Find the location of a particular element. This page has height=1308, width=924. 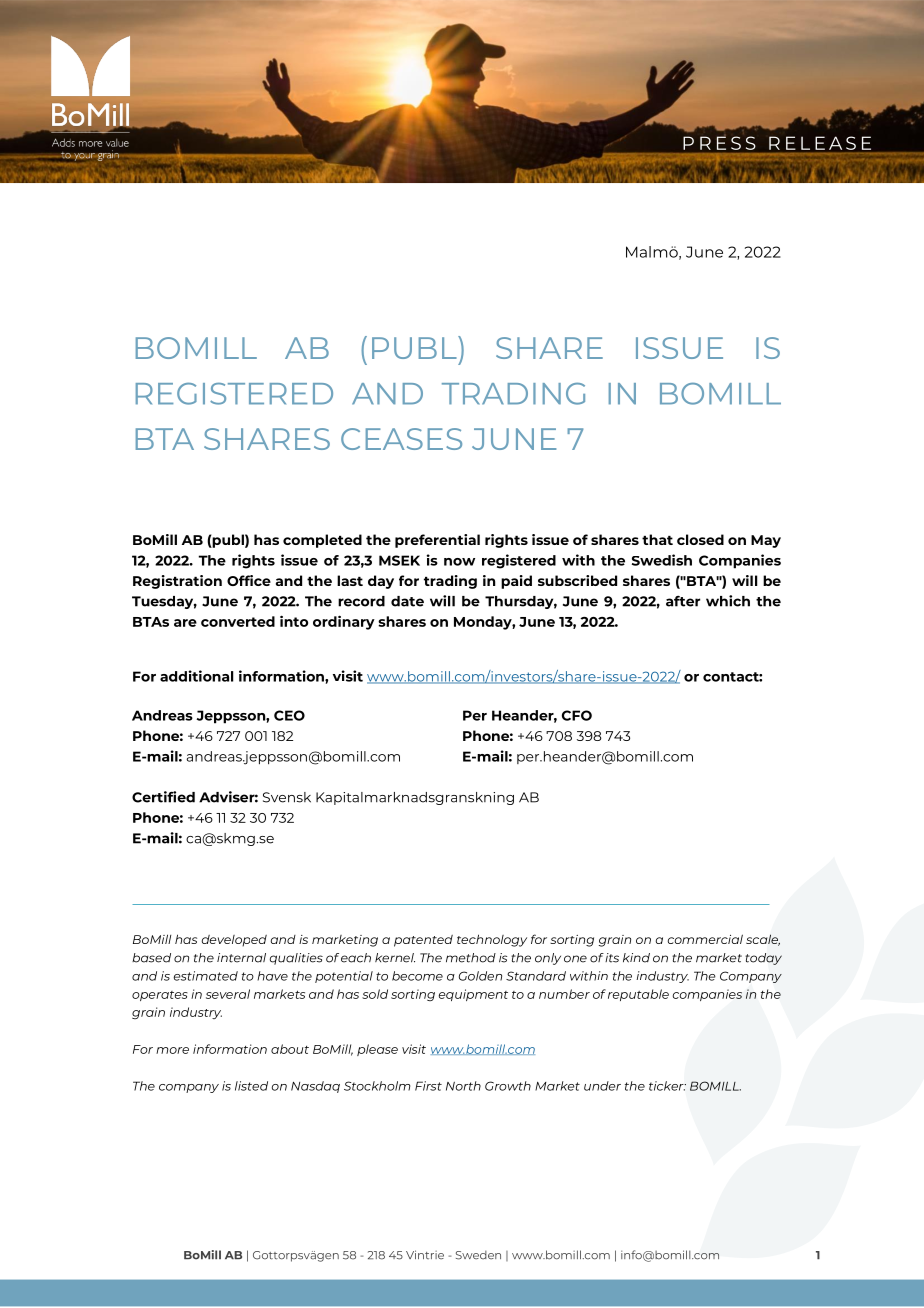

technology is located at coordinates (492, 940).
